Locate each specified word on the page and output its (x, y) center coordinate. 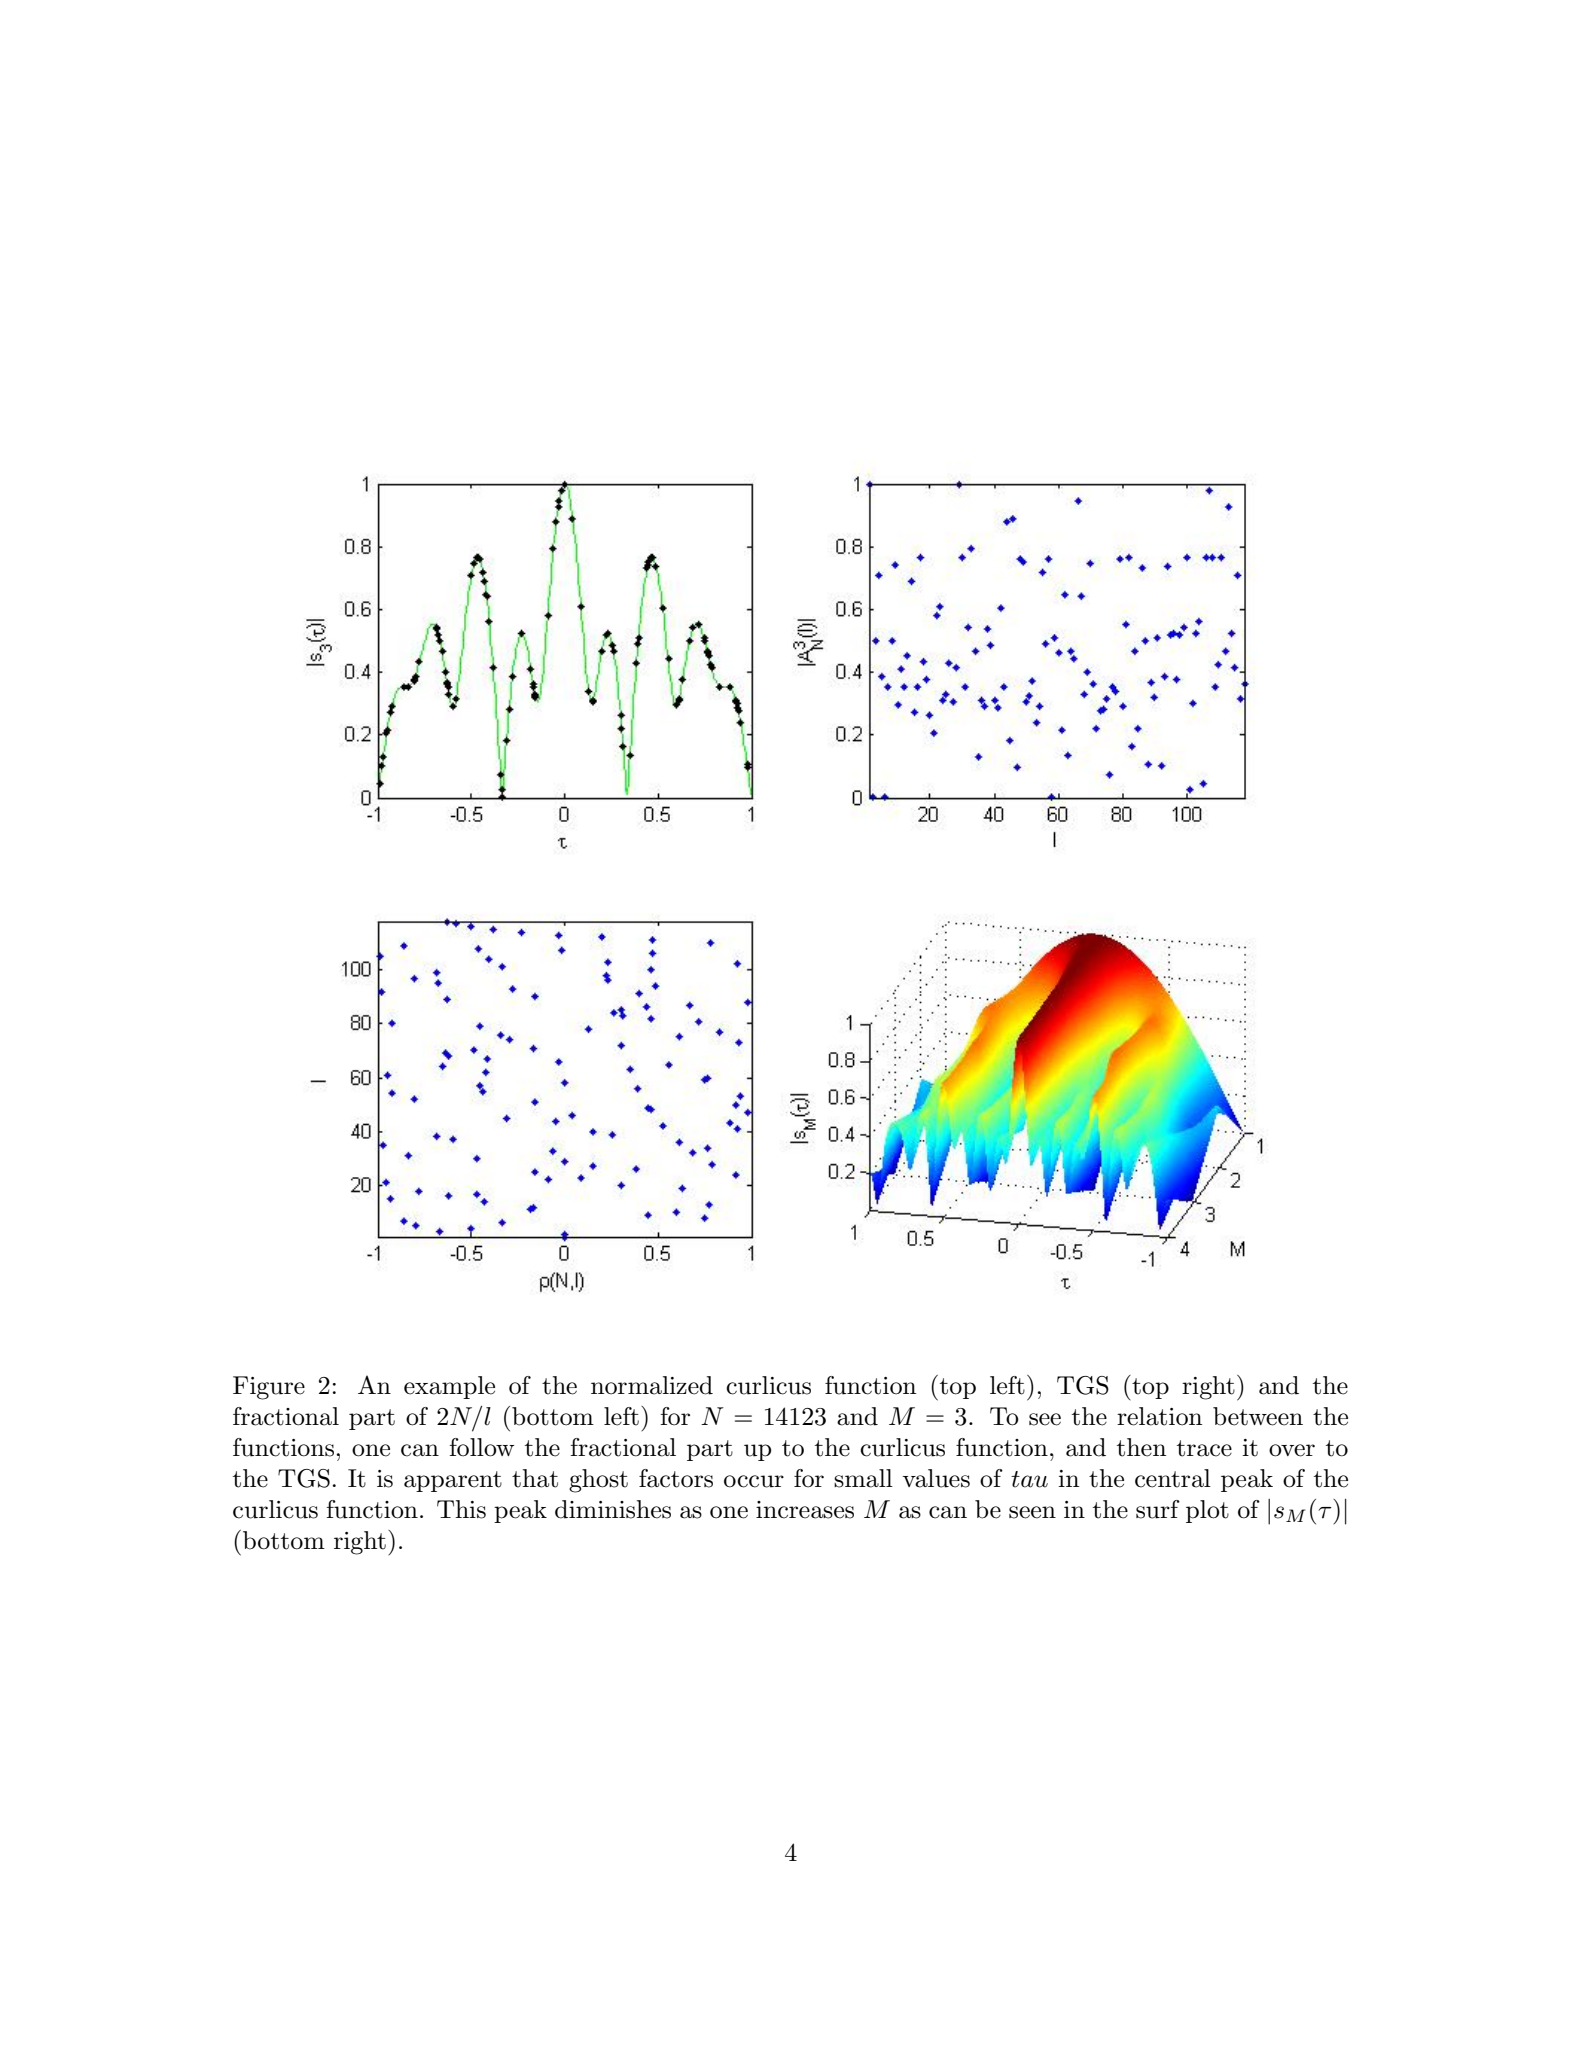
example (449, 1387)
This (461, 1509)
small (863, 1478)
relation (1159, 1416)
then (1141, 1447)
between (1258, 1416)
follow (482, 1447)
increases (805, 1510)
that (535, 1478)
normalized (652, 1385)
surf (1158, 1509)
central (1173, 1478)
